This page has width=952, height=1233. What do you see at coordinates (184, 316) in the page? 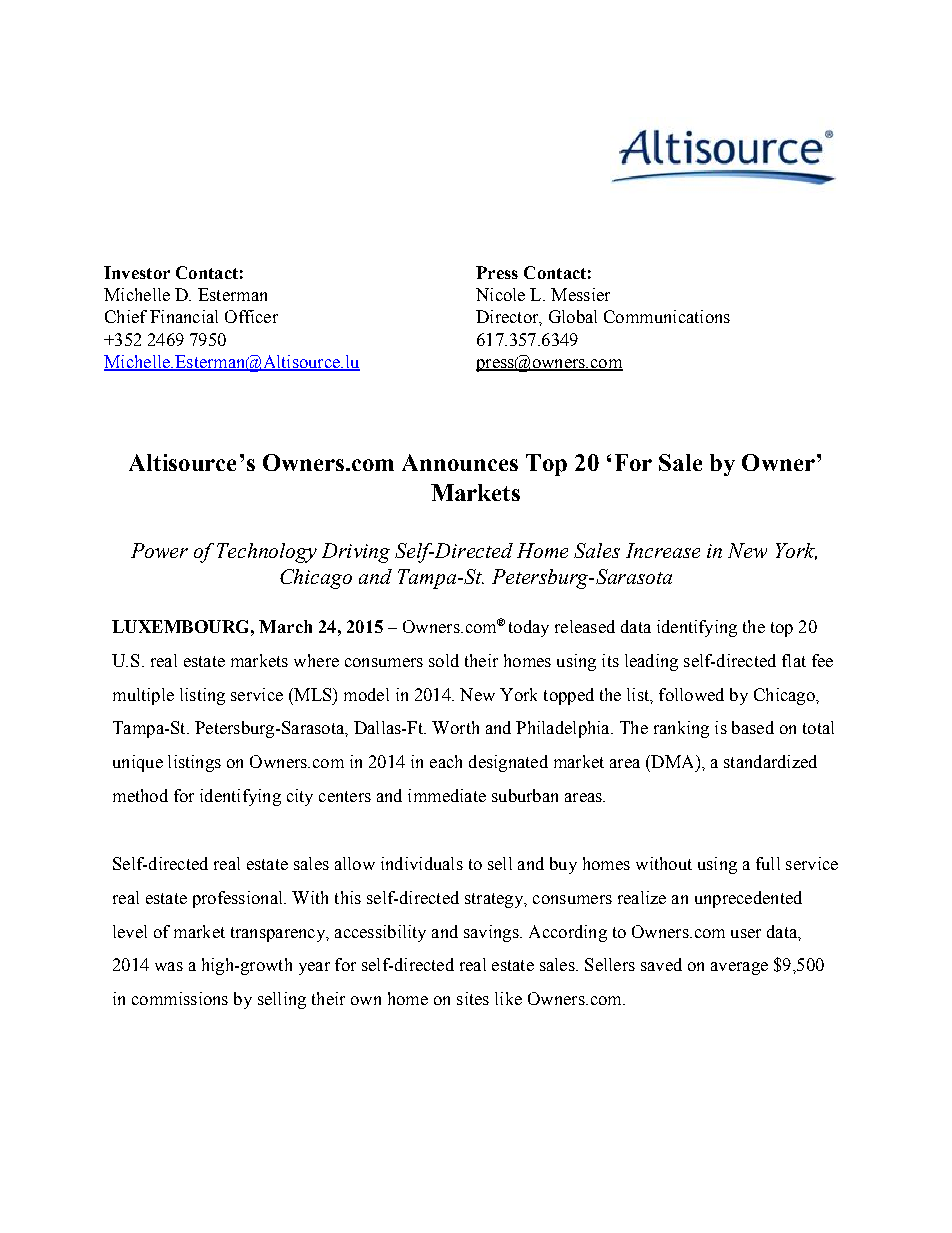
I see `Financial` at bounding box center [184, 316].
